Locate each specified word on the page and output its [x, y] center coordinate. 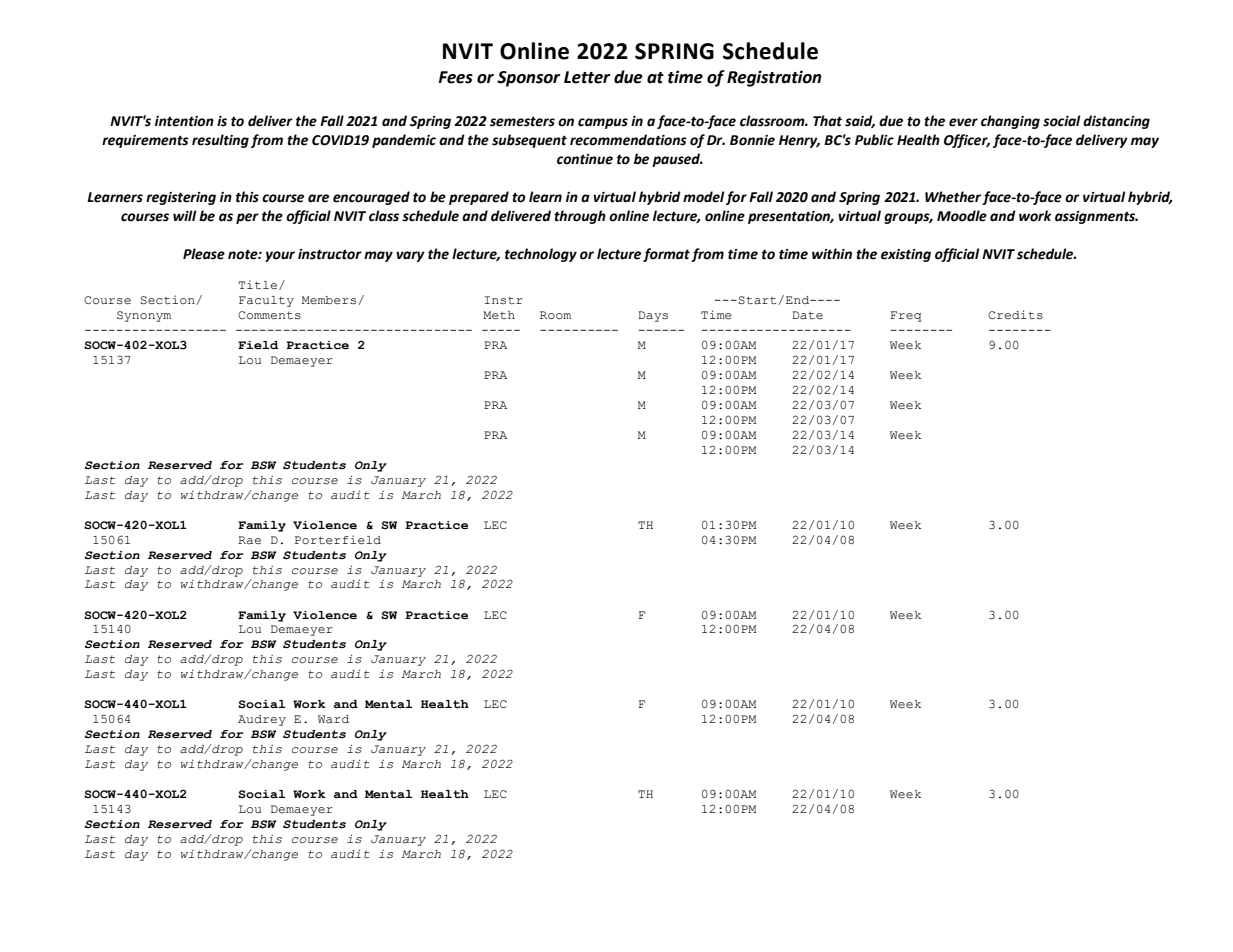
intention [184, 121]
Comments [269, 315]
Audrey [262, 720]
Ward [333, 719]
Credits [1015, 315]
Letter [587, 77]
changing [1010, 122]
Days [653, 316]
